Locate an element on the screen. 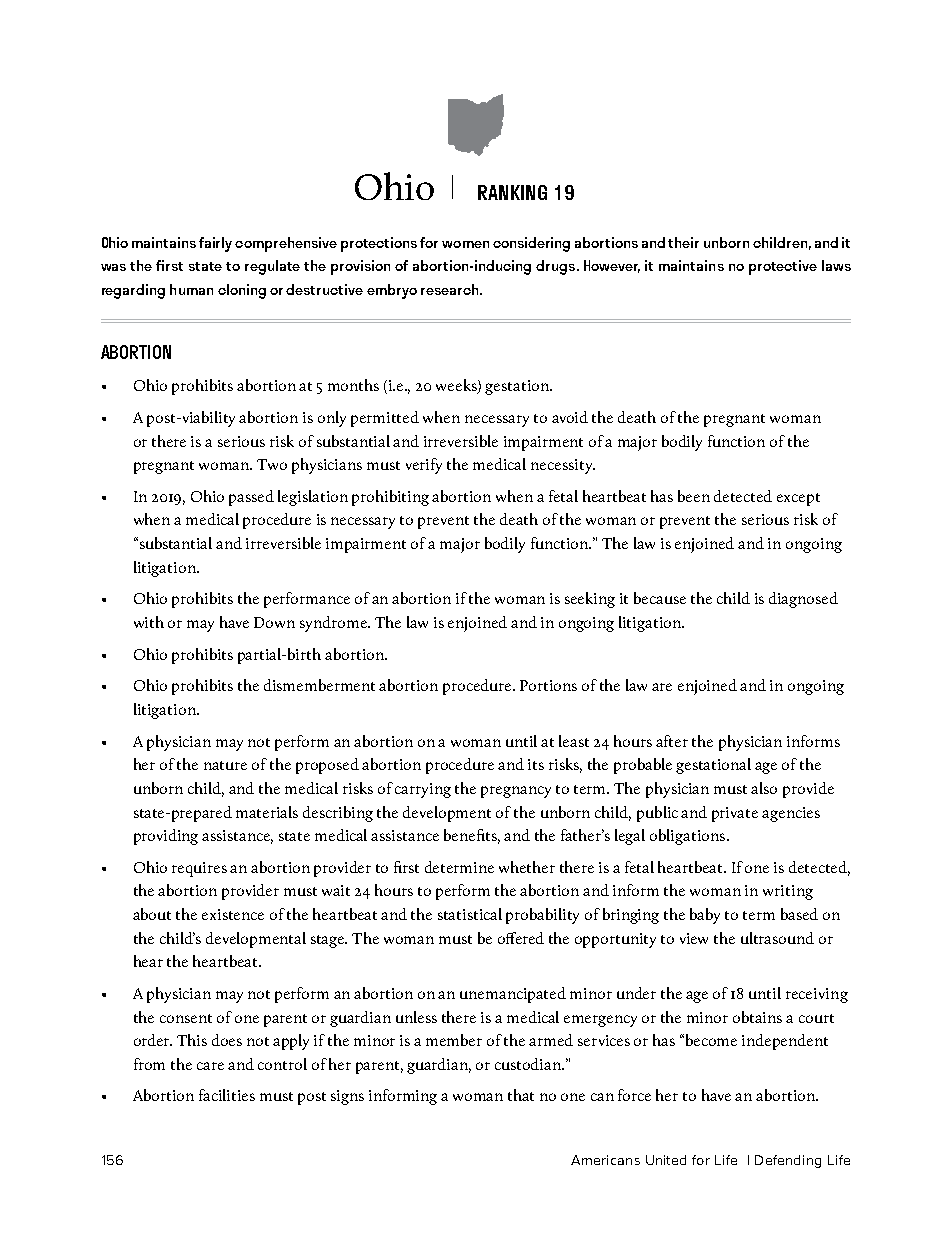  benefits is located at coordinates (472, 836).
